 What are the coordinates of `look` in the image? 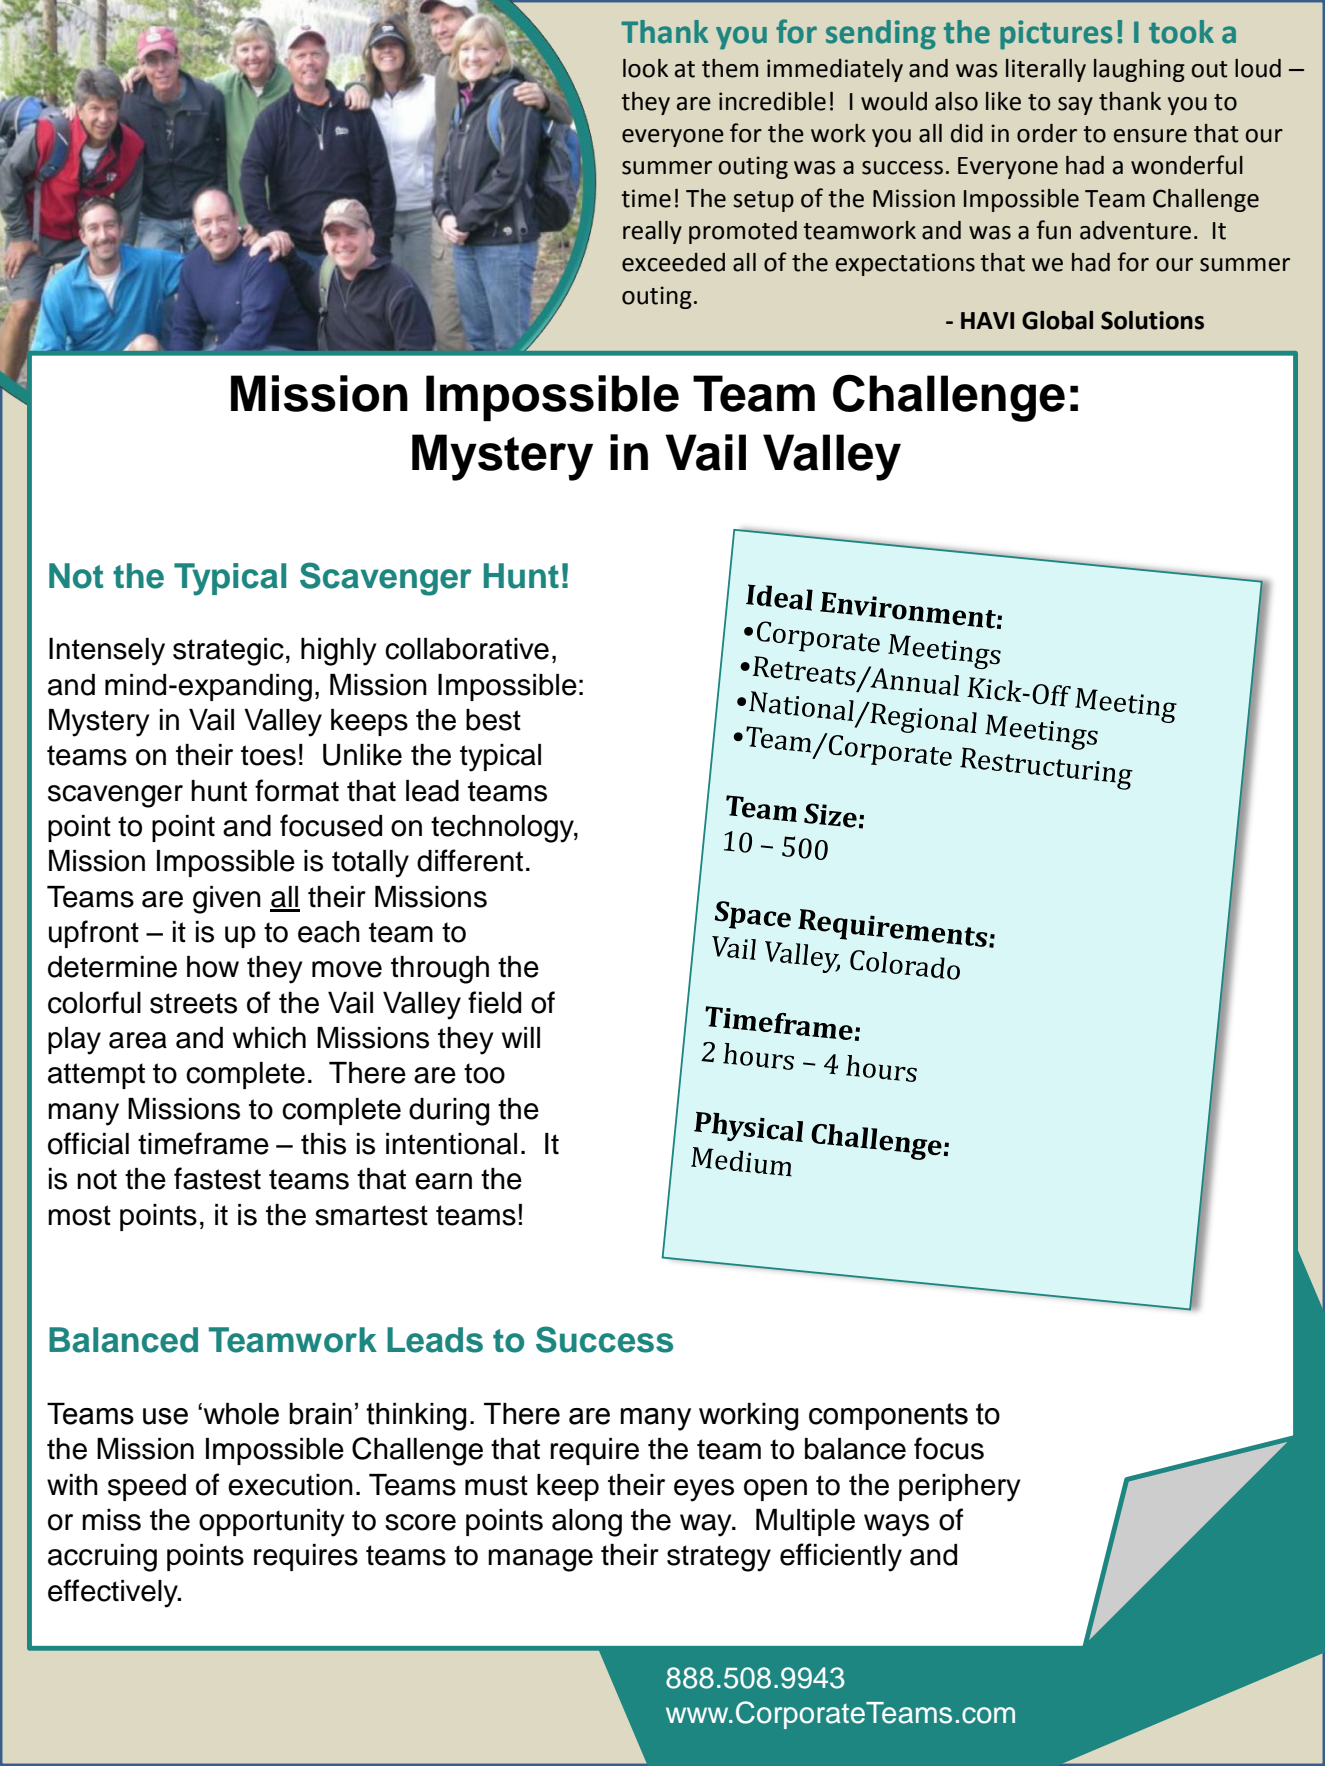 It's located at (645, 68).
